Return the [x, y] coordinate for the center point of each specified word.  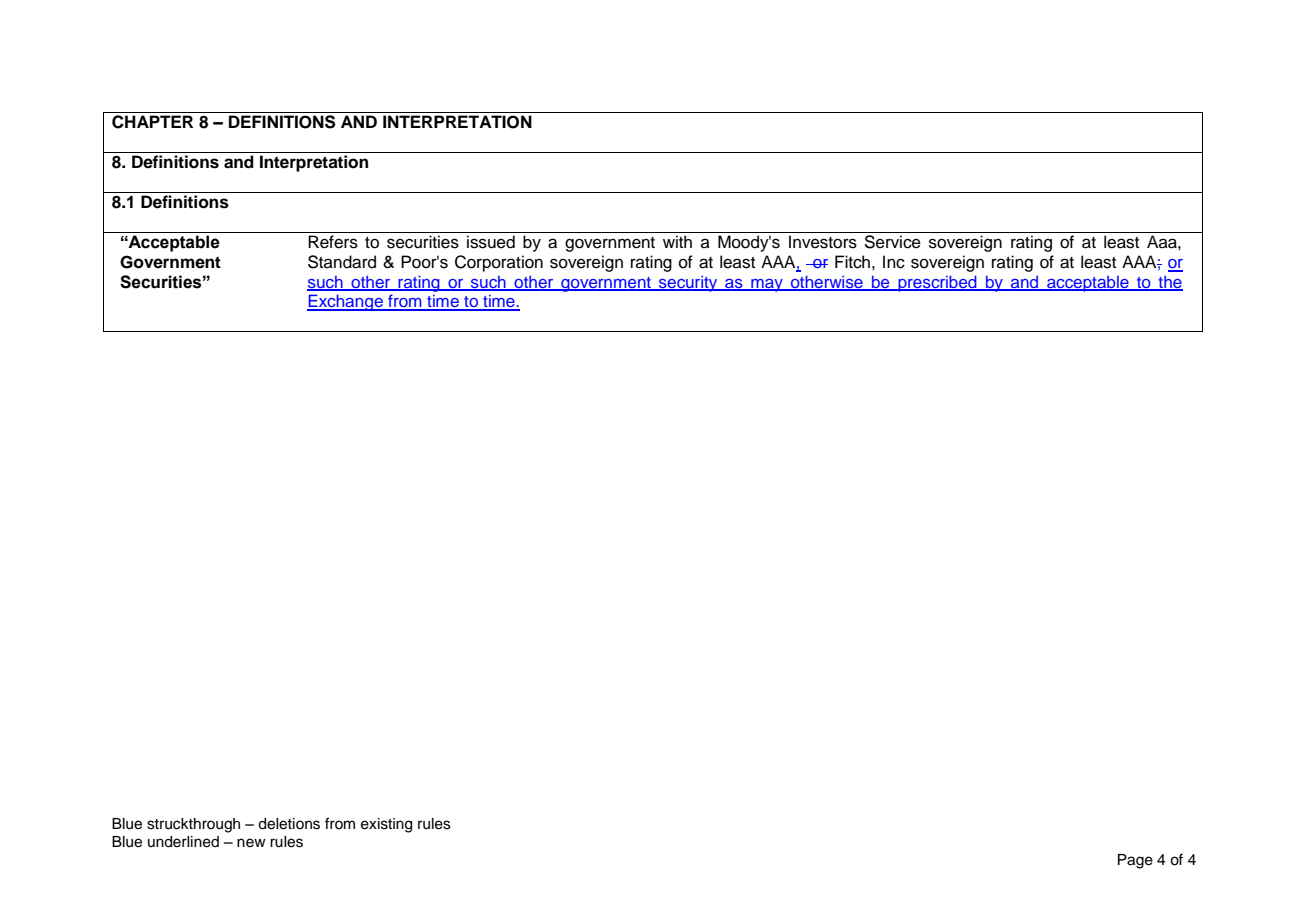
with [677, 241]
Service [892, 242]
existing [386, 825]
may [767, 285]
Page [1135, 861]
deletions [289, 824]
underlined [183, 842]
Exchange [346, 302]
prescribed [937, 283]
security [688, 283]
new [251, 843]
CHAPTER [152, 122]
